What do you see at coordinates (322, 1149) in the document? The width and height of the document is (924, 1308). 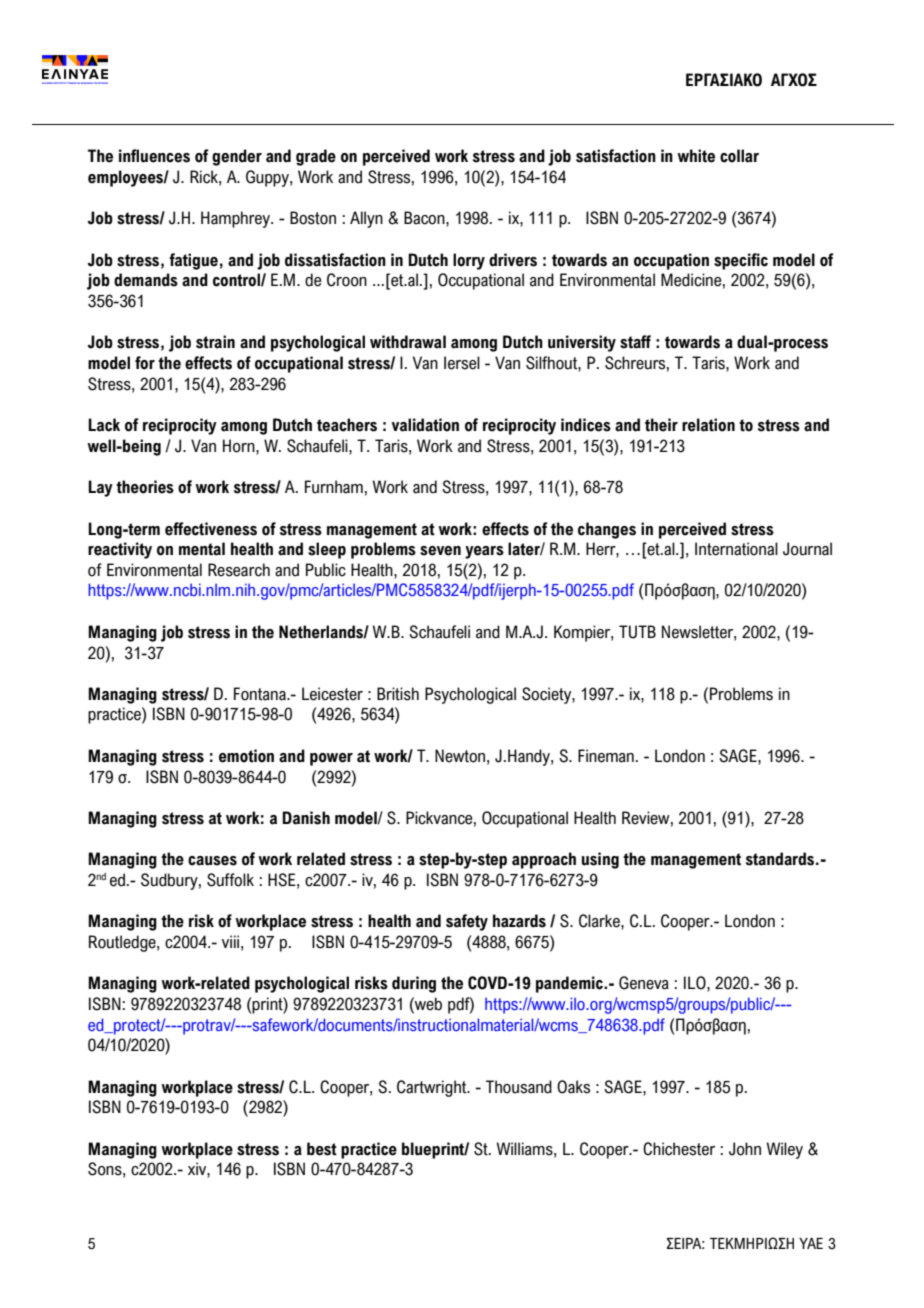 I see `best` at bounding box center [322, 1149].
